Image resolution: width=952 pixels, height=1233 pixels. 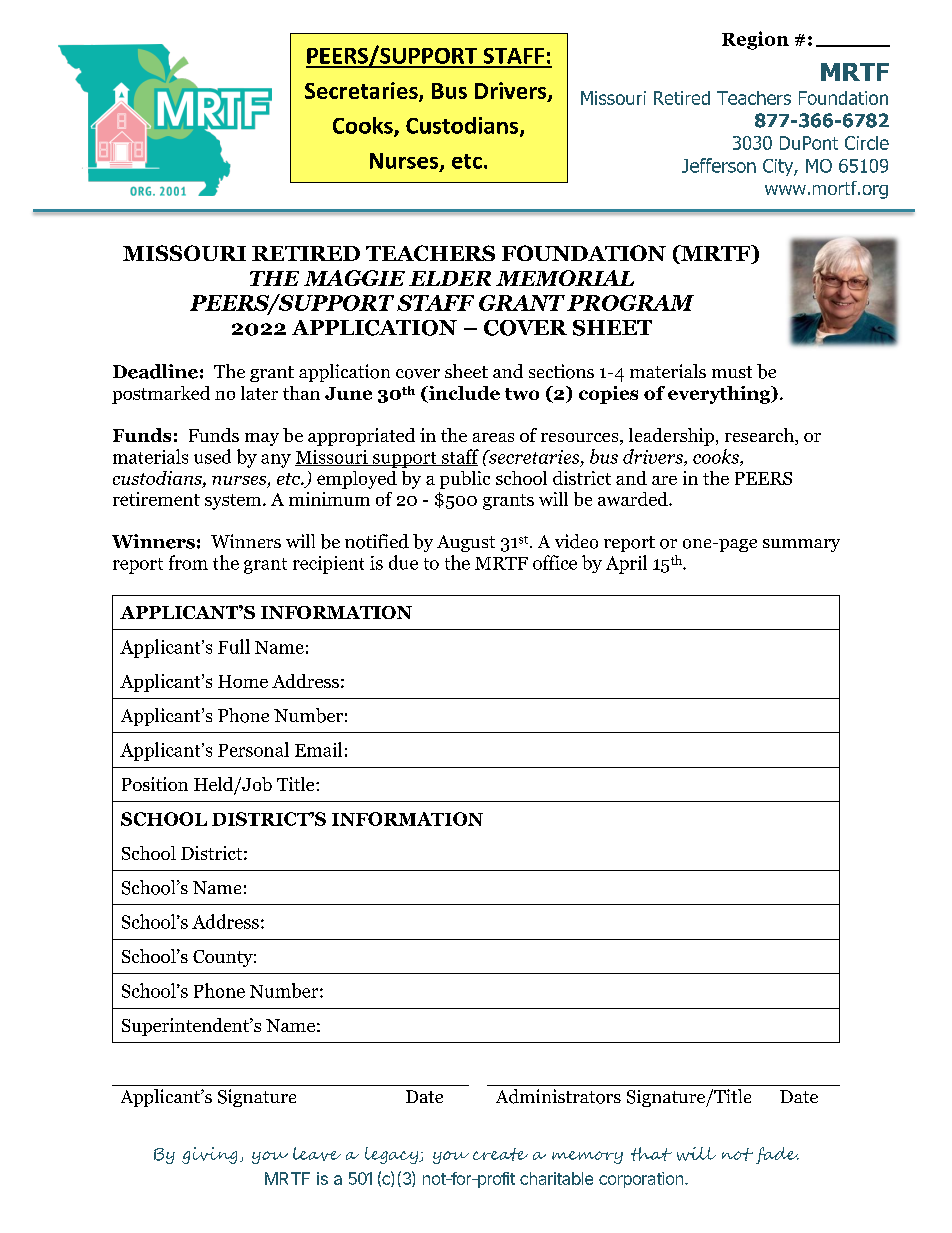 What do you see at coordinates (777, 1155) in the page?
I see `fade` at bounding box center [777, 1155].
